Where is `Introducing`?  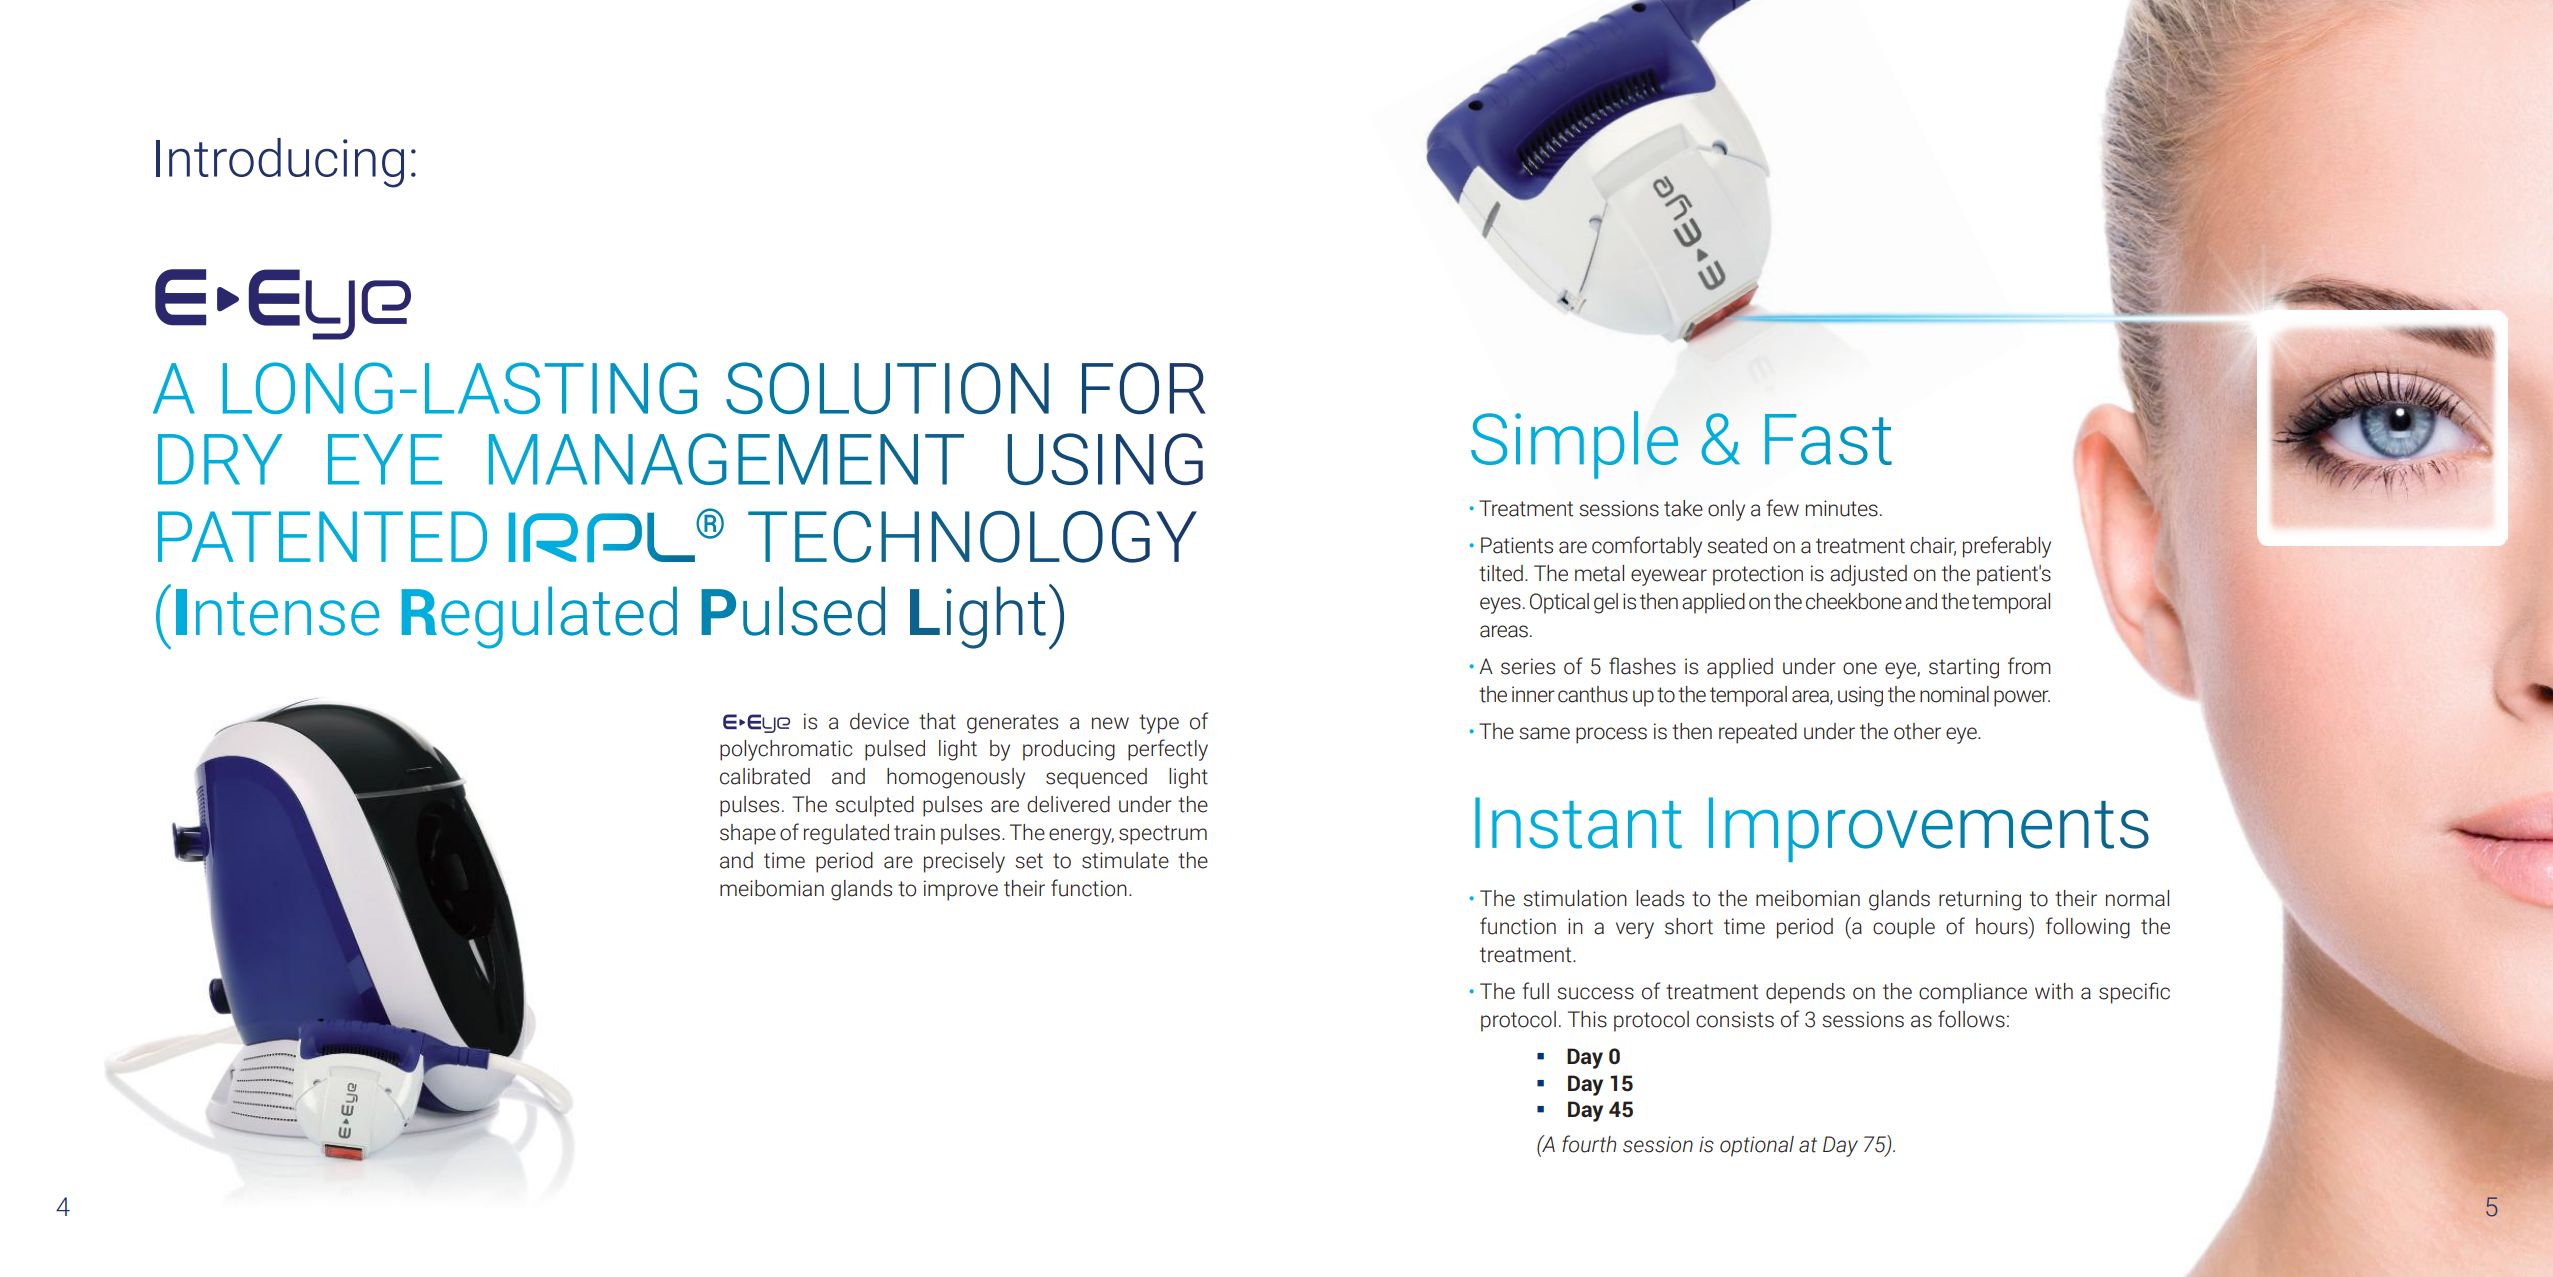 Introducing is located at coordinates (280, 163).
